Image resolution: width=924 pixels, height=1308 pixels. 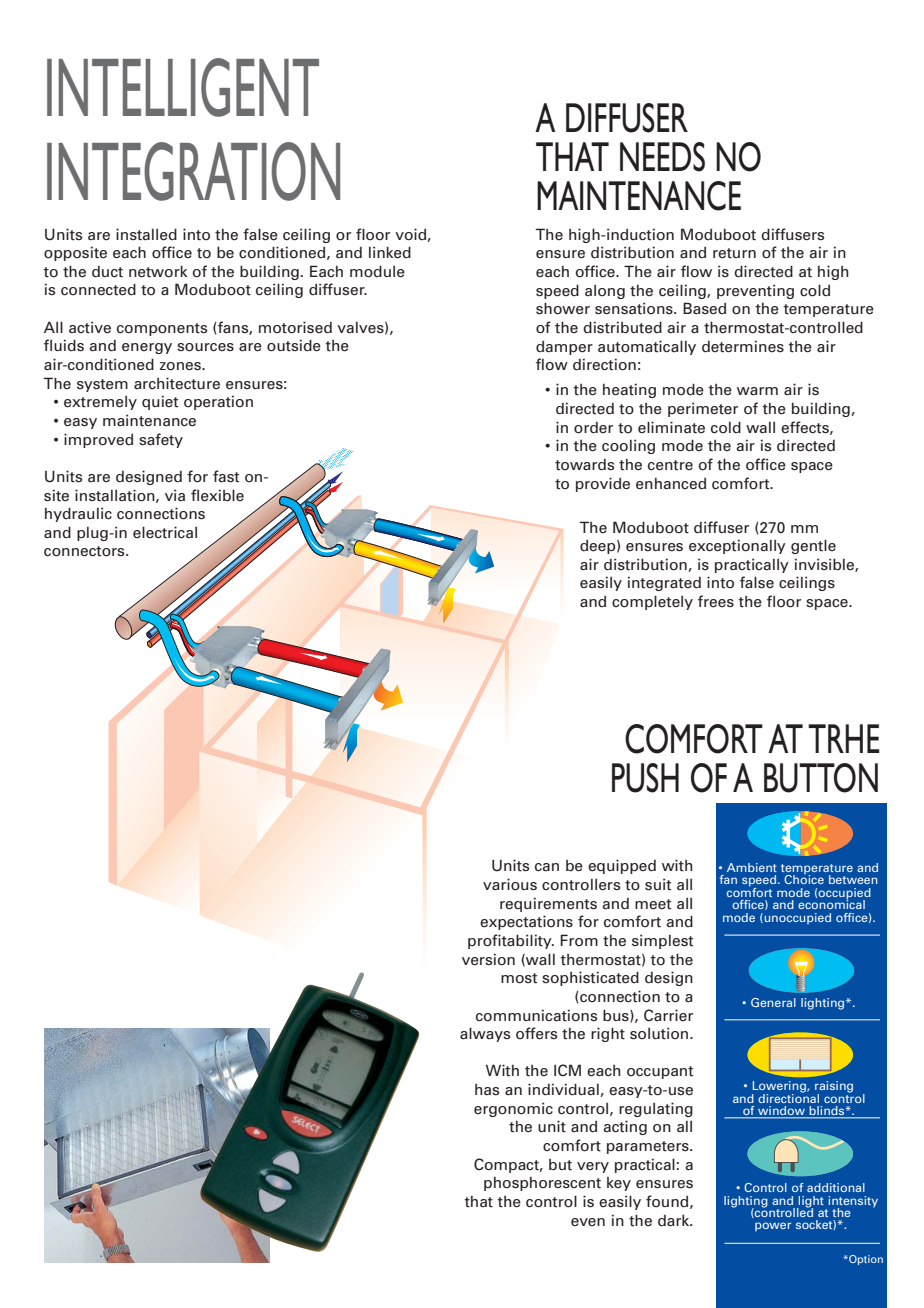 I want to click on can, so click(x=547, y=867).
